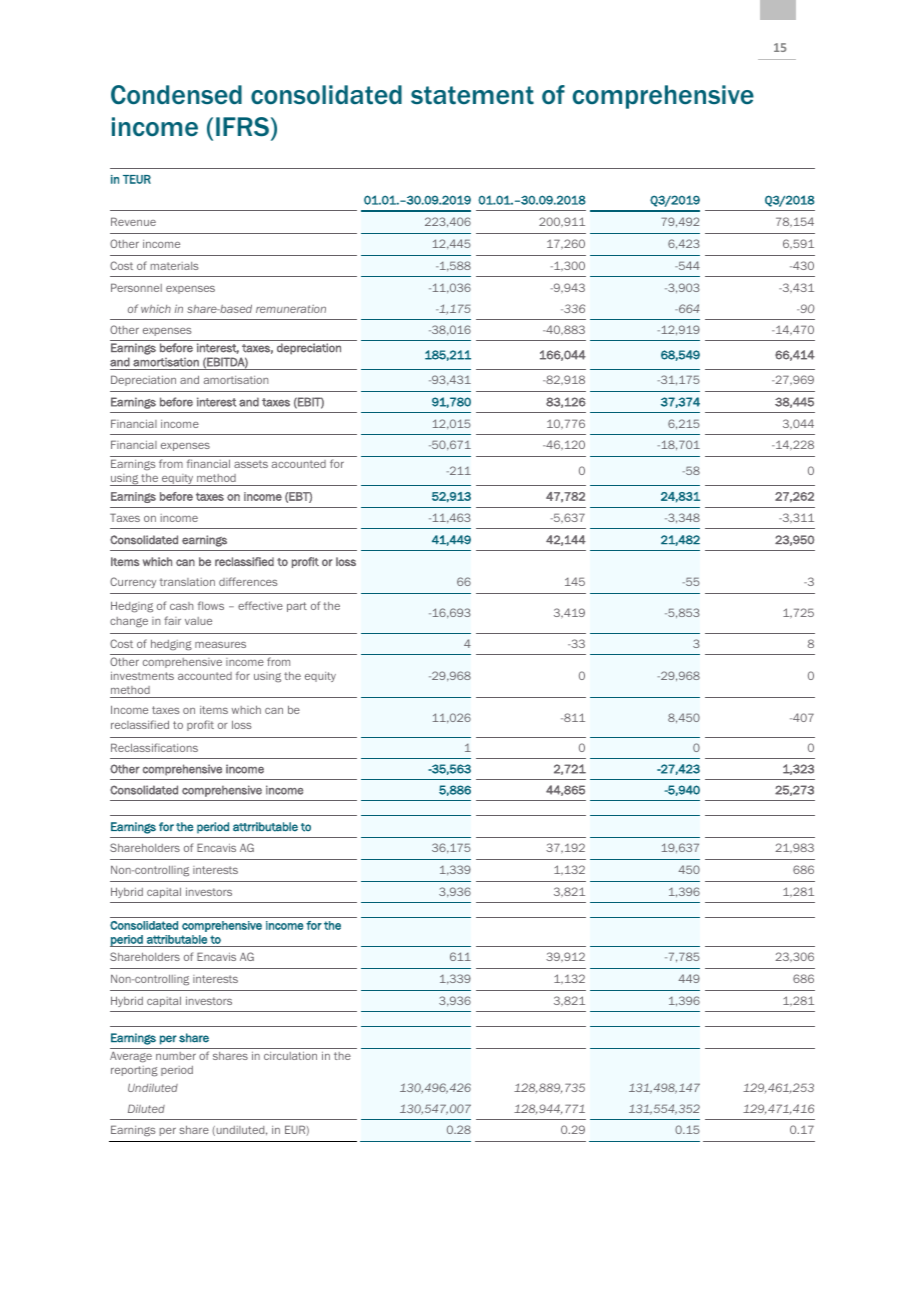 Image resolution: width=924 pixels, height=1309 pixels. What do you see at coordinates (176, 1056) in the screenshot?
I see `number` at bounding box center [176, 1056].
